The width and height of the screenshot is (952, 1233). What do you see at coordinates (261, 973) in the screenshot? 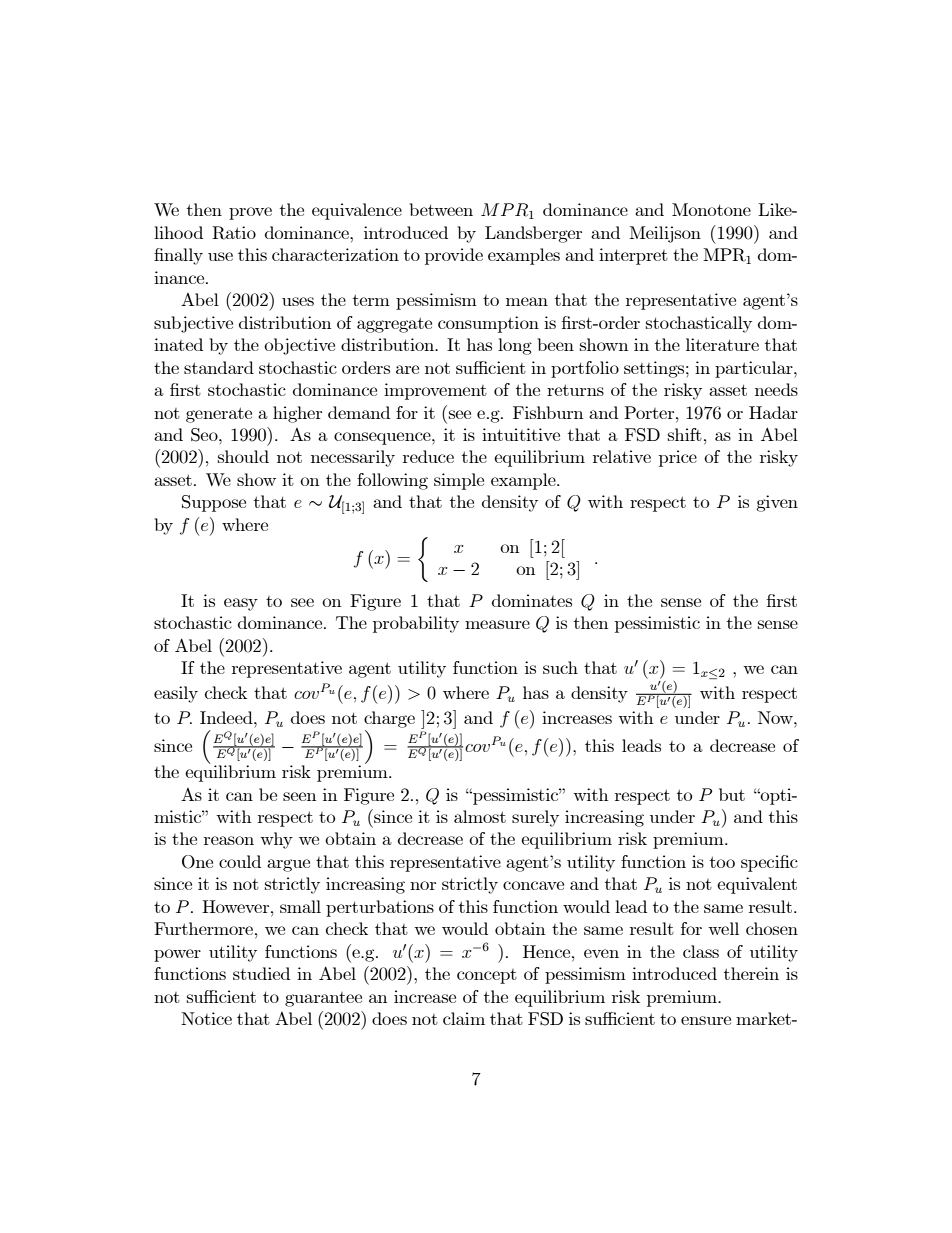
I see `studied` at bounding box center [261, 973].
